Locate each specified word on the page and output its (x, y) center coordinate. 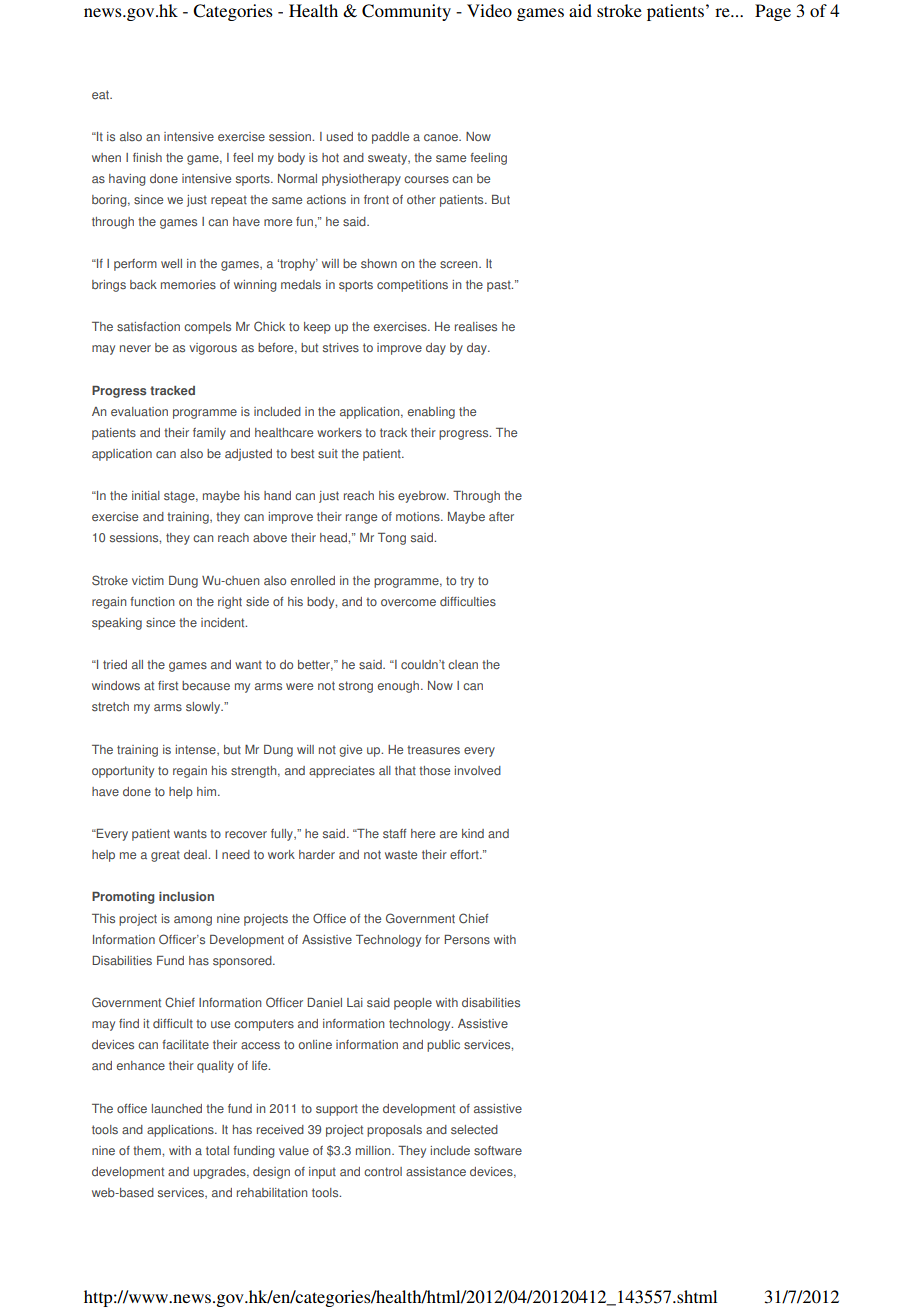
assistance (436, 1172)
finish (147, 157)
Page (773, 12)
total (217, 1151)
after (501, 517)
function (152, 601)
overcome (408, 602)
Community (406, 12)
